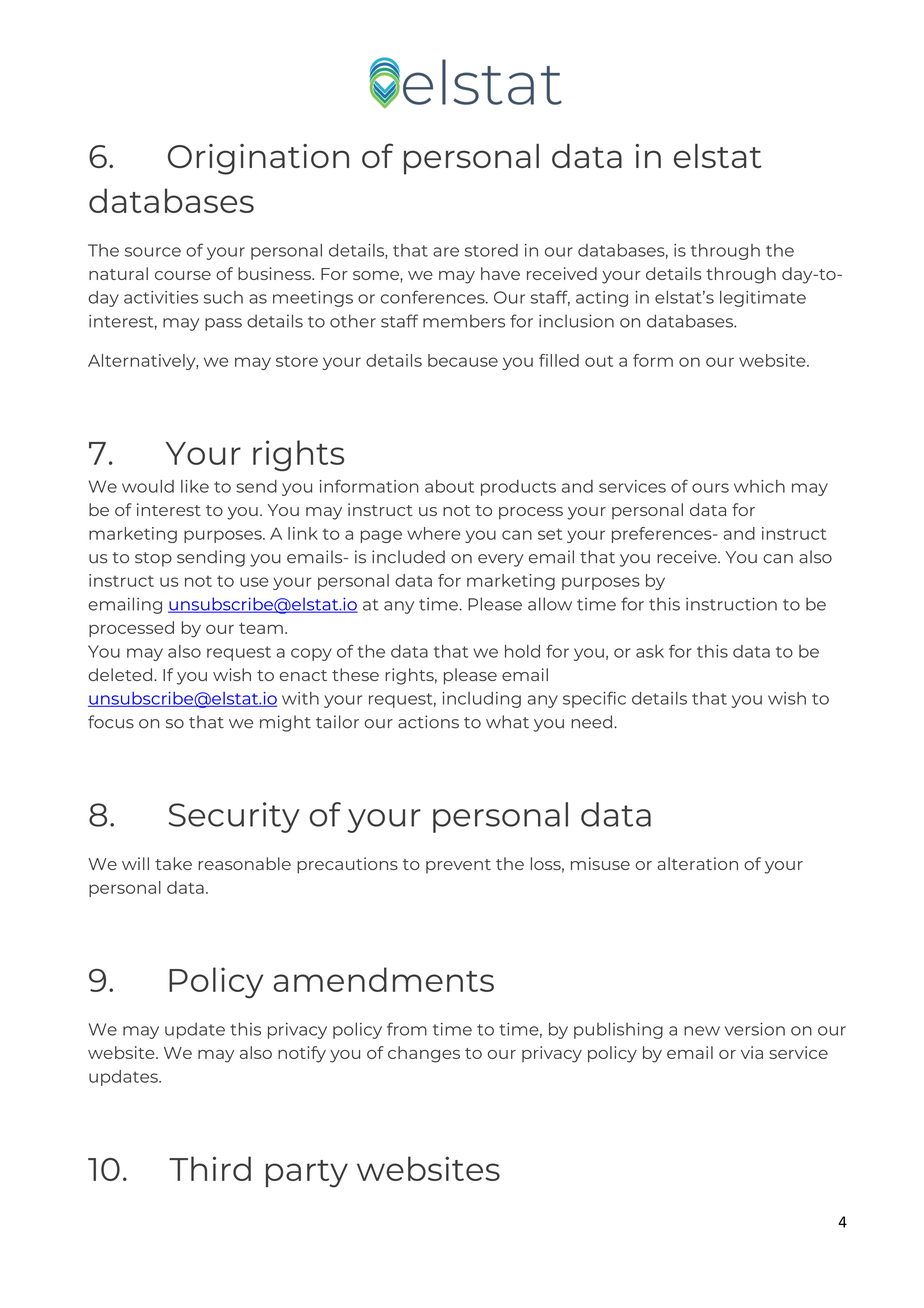  I want to click on like, so click(195, 486).
